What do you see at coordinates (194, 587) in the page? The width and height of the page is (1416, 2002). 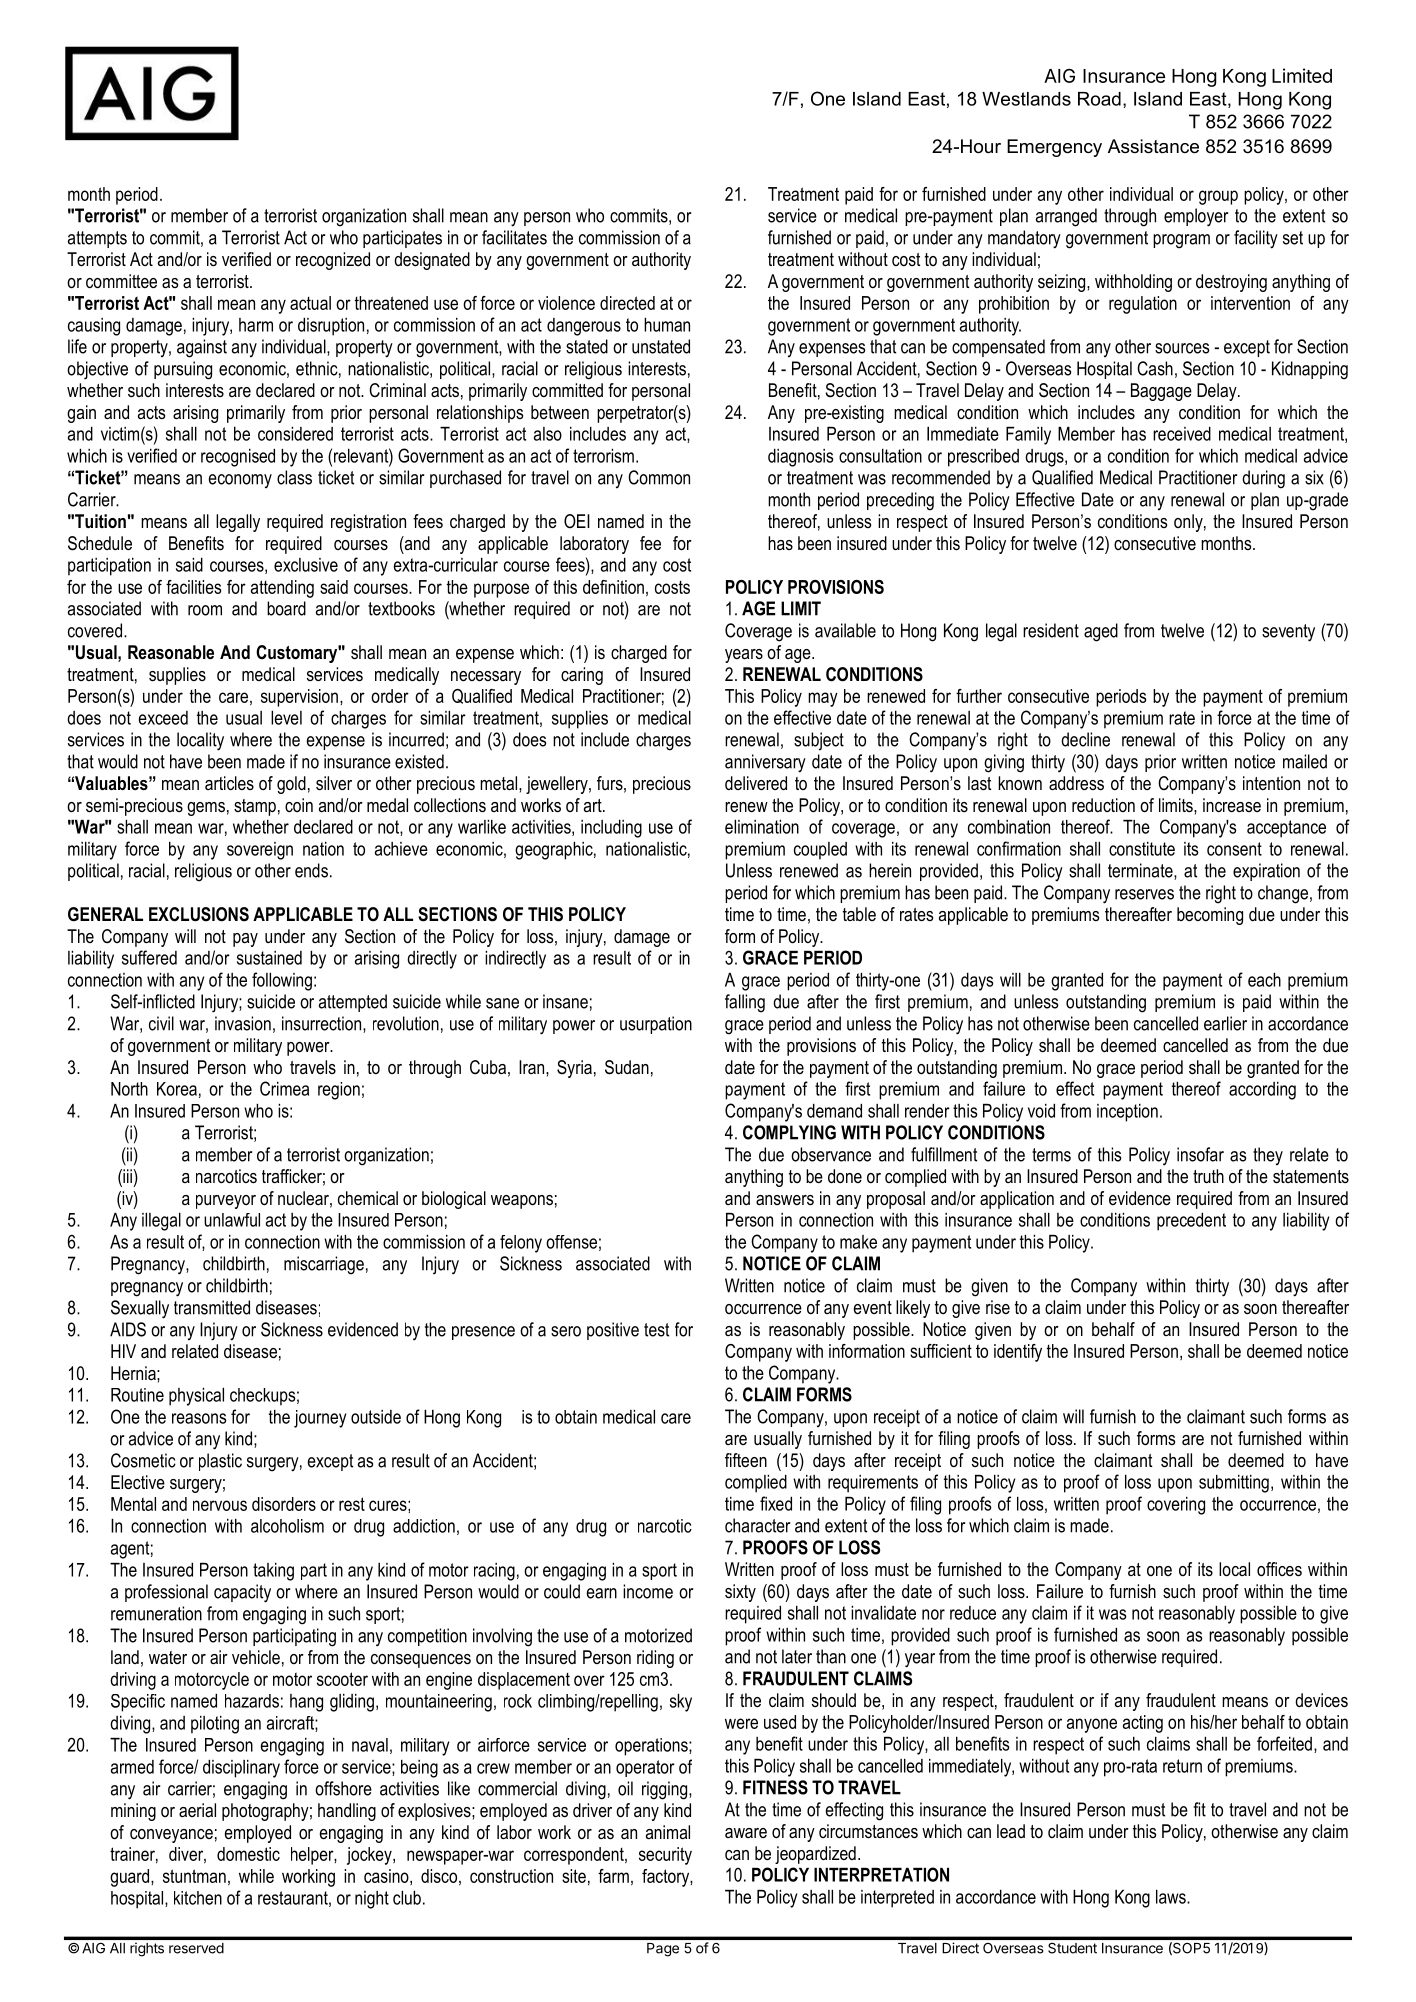 I see `facilities` at bounding box center [194, 587].
